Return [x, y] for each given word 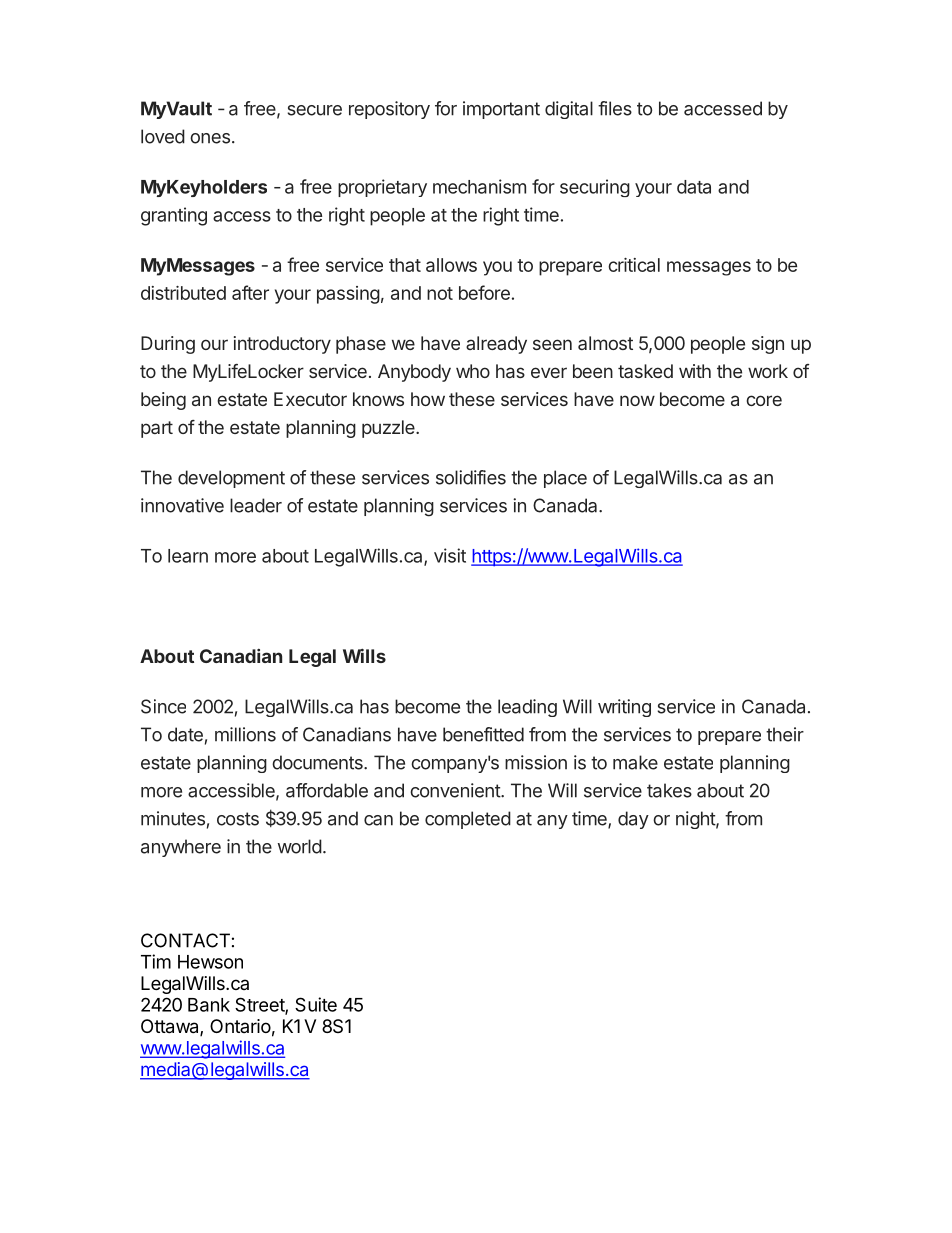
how [428, 399]
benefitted [483, 734]
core [764, 400]
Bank [209, 1005]
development [231, 479]
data [694, 187]
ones [210, 138]
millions [245, 734]
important [501, 110]
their [785, 734]
